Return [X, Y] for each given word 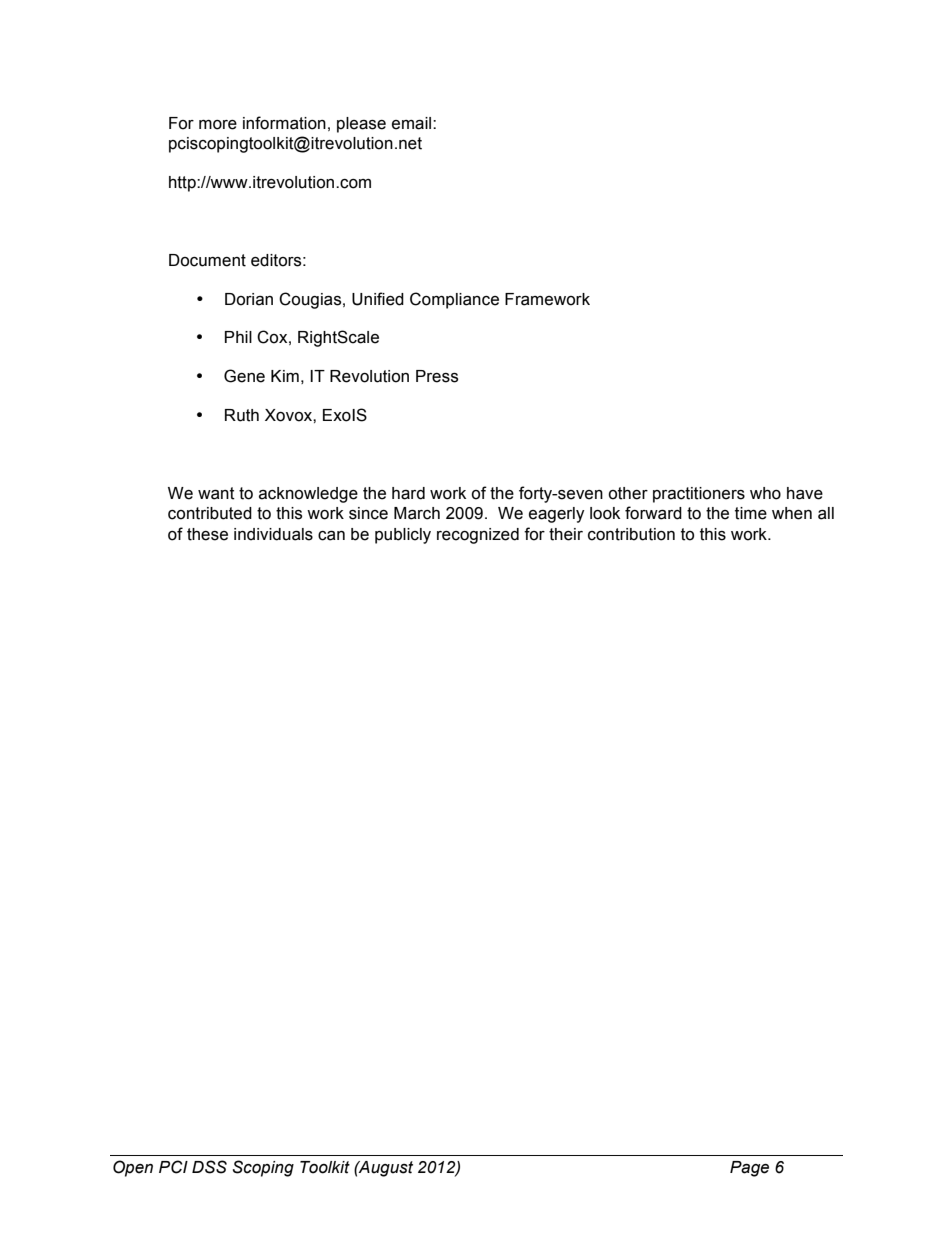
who [765, 493]
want [216, 493]
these [207, 534]
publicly [403, 536]
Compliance [454, 300]
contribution [631, 534]
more [218, 125]
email [413, 123]
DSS [209, 1167]
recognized [478, 536]
